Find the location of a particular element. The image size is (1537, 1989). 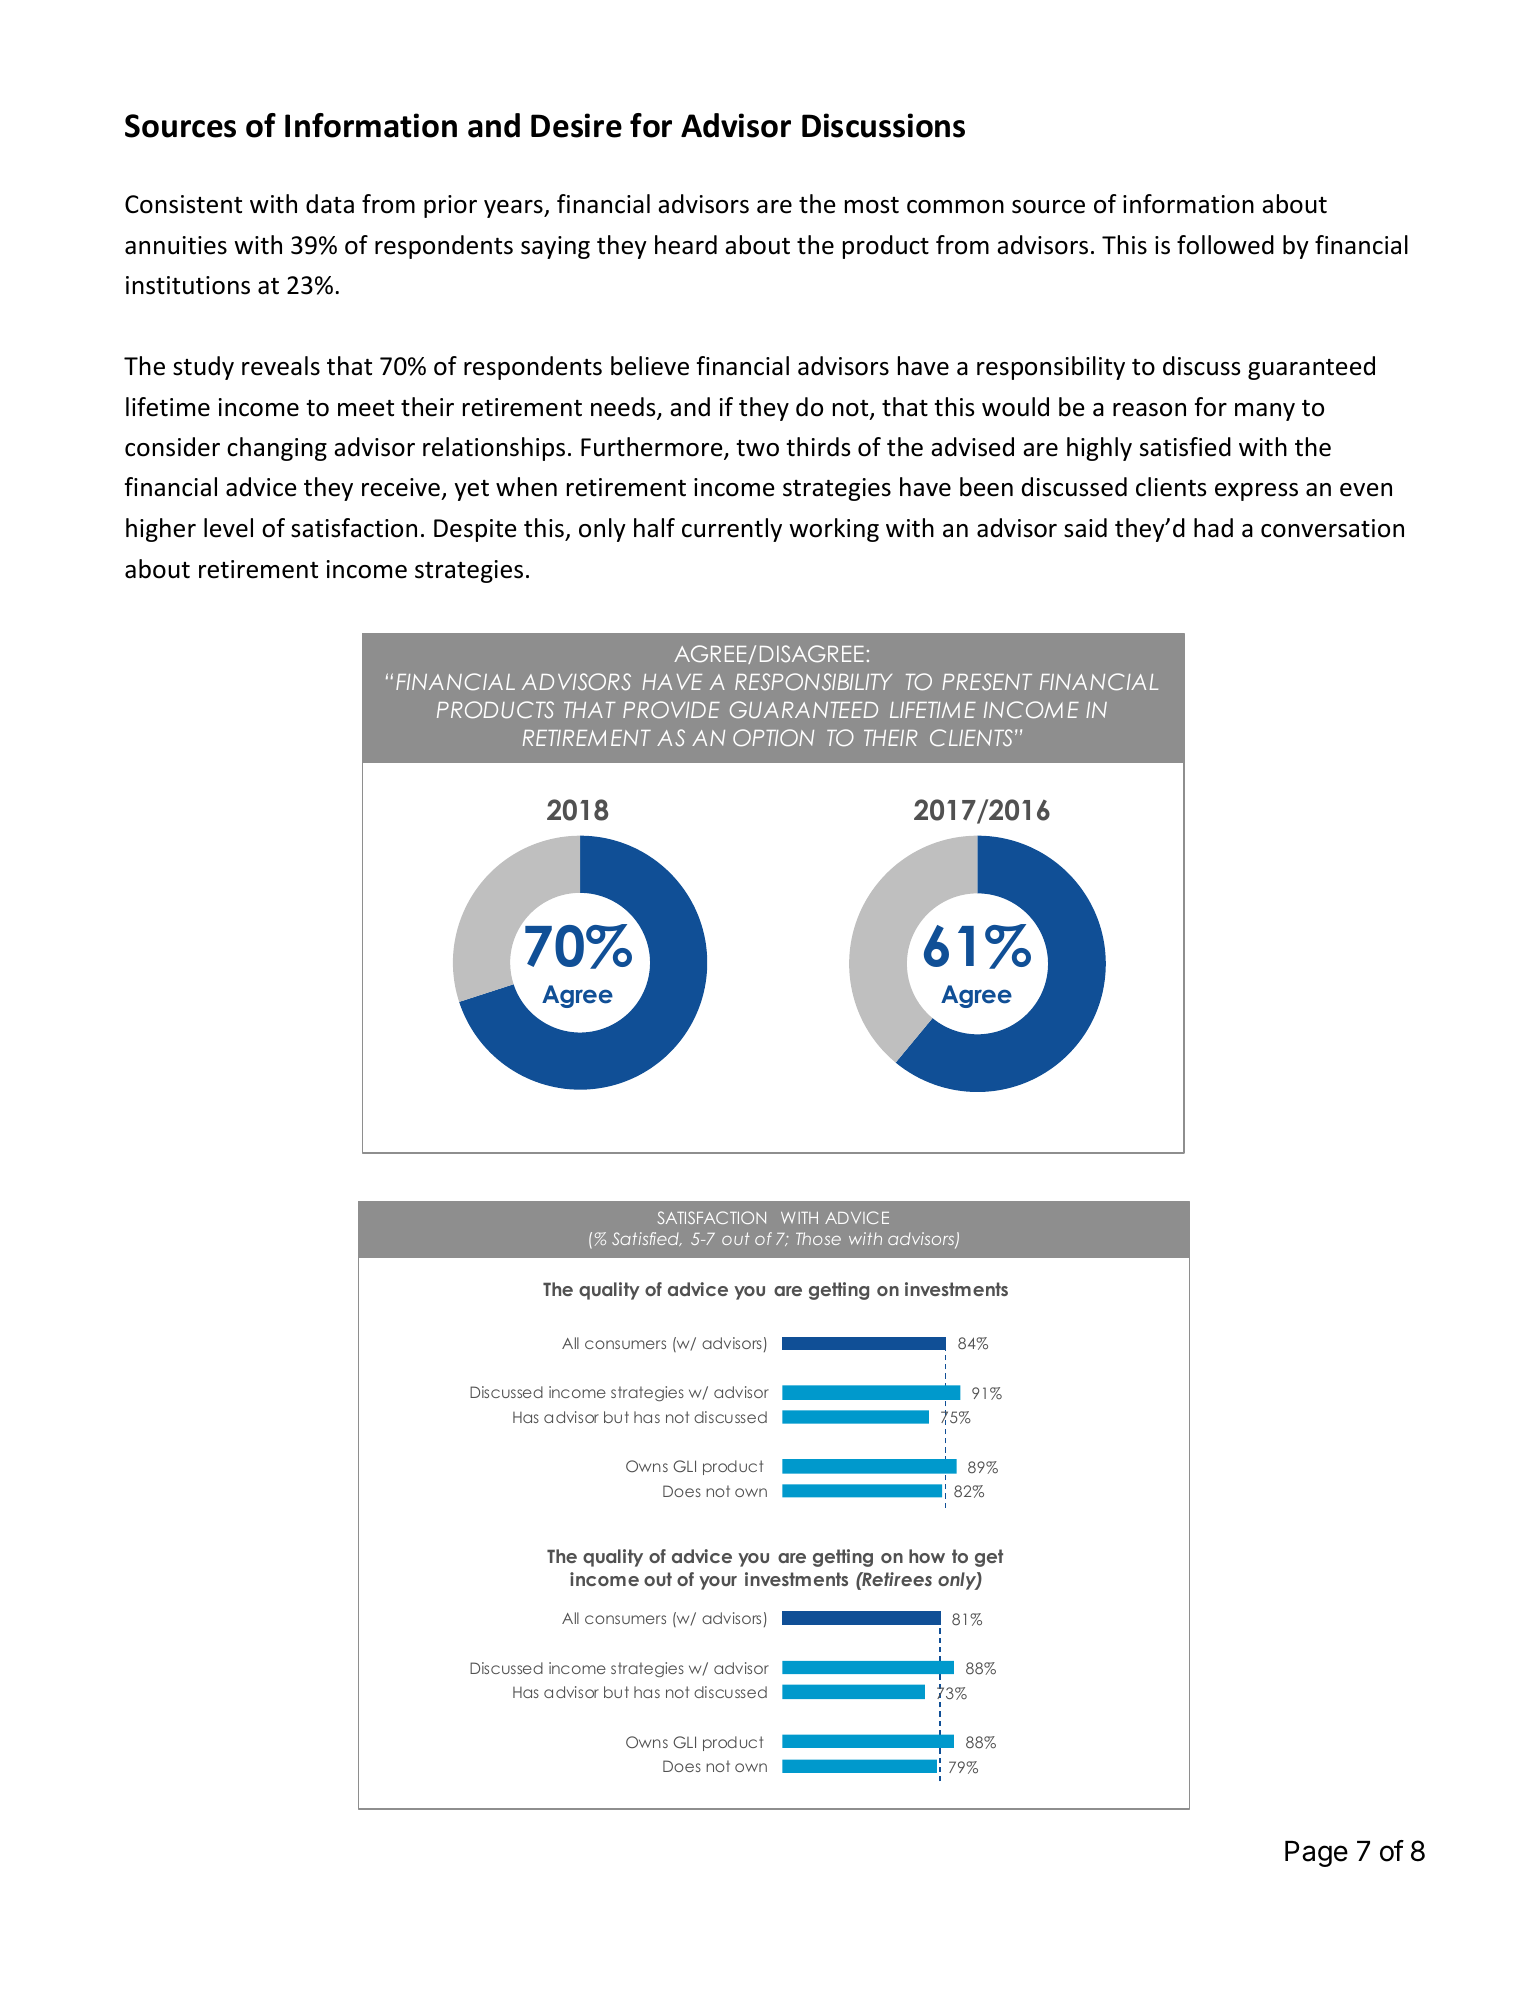

data is located at coordinates (330, 204).
